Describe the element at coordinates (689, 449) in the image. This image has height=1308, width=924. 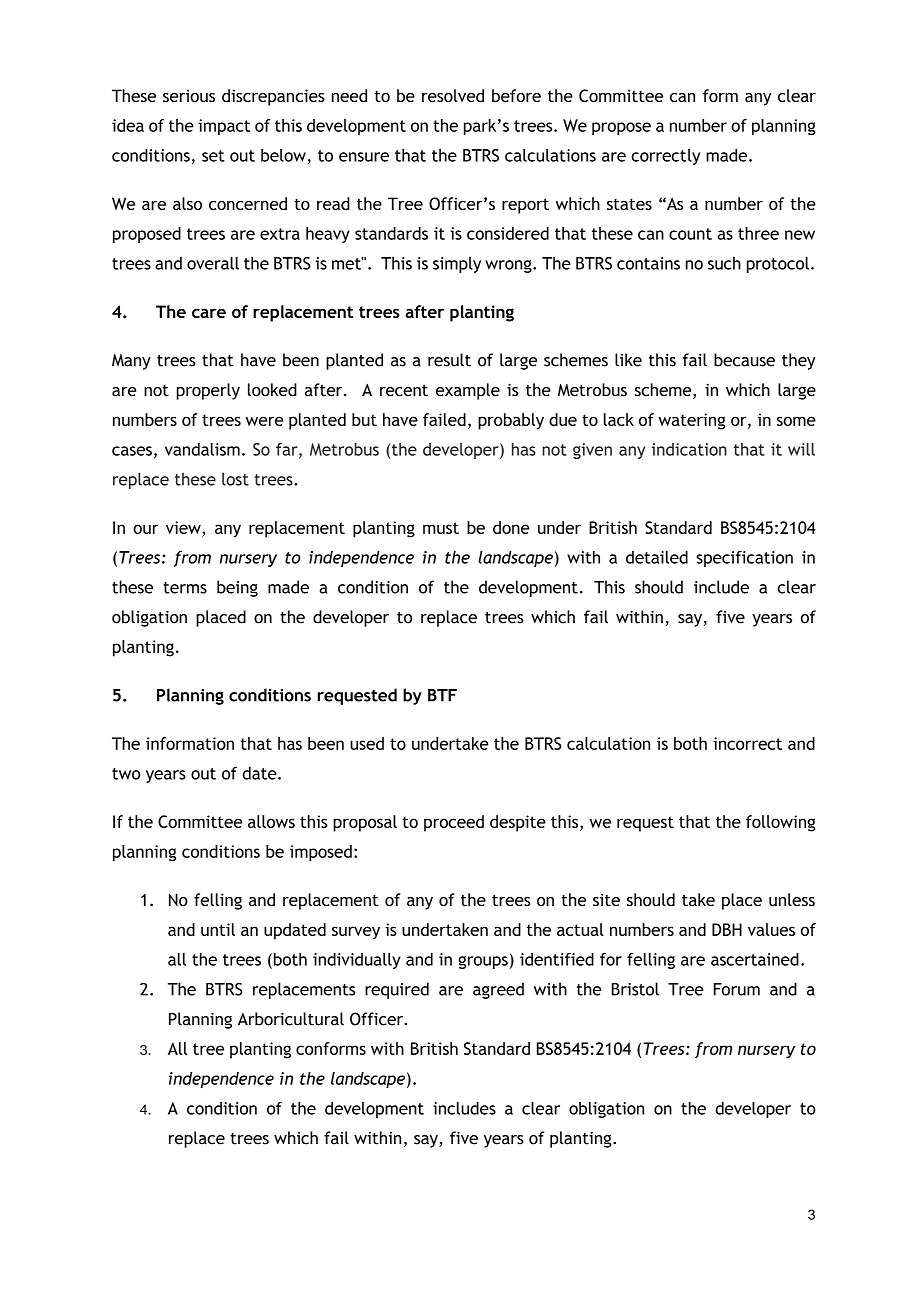
I see `indication` at that location.
